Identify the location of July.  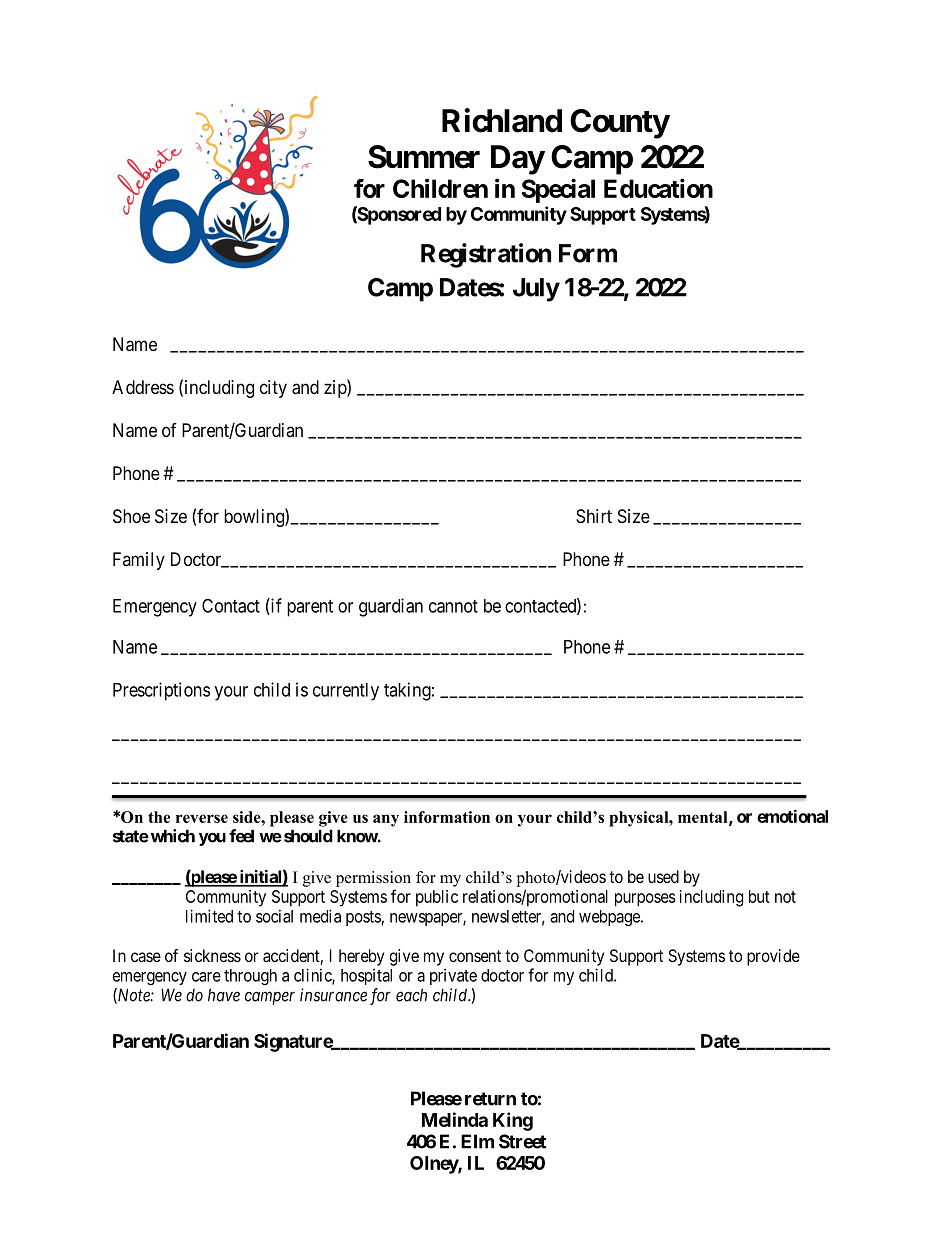
(536, 290).
